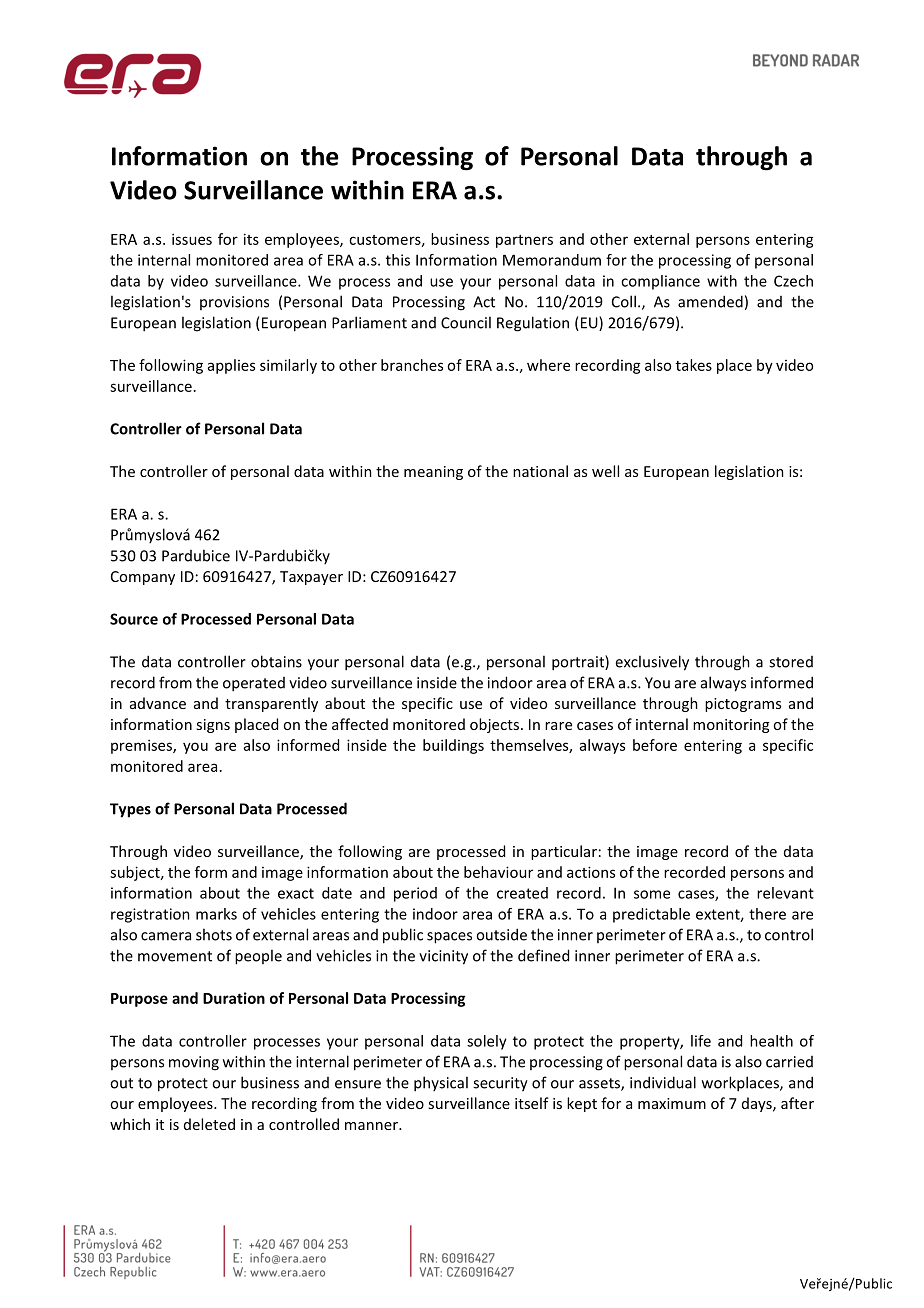 Image resolution: width=924 pixels, height=1308 pixels. Describe the element at coordinates (130, 810) in the page. I see `Types` at that location.
